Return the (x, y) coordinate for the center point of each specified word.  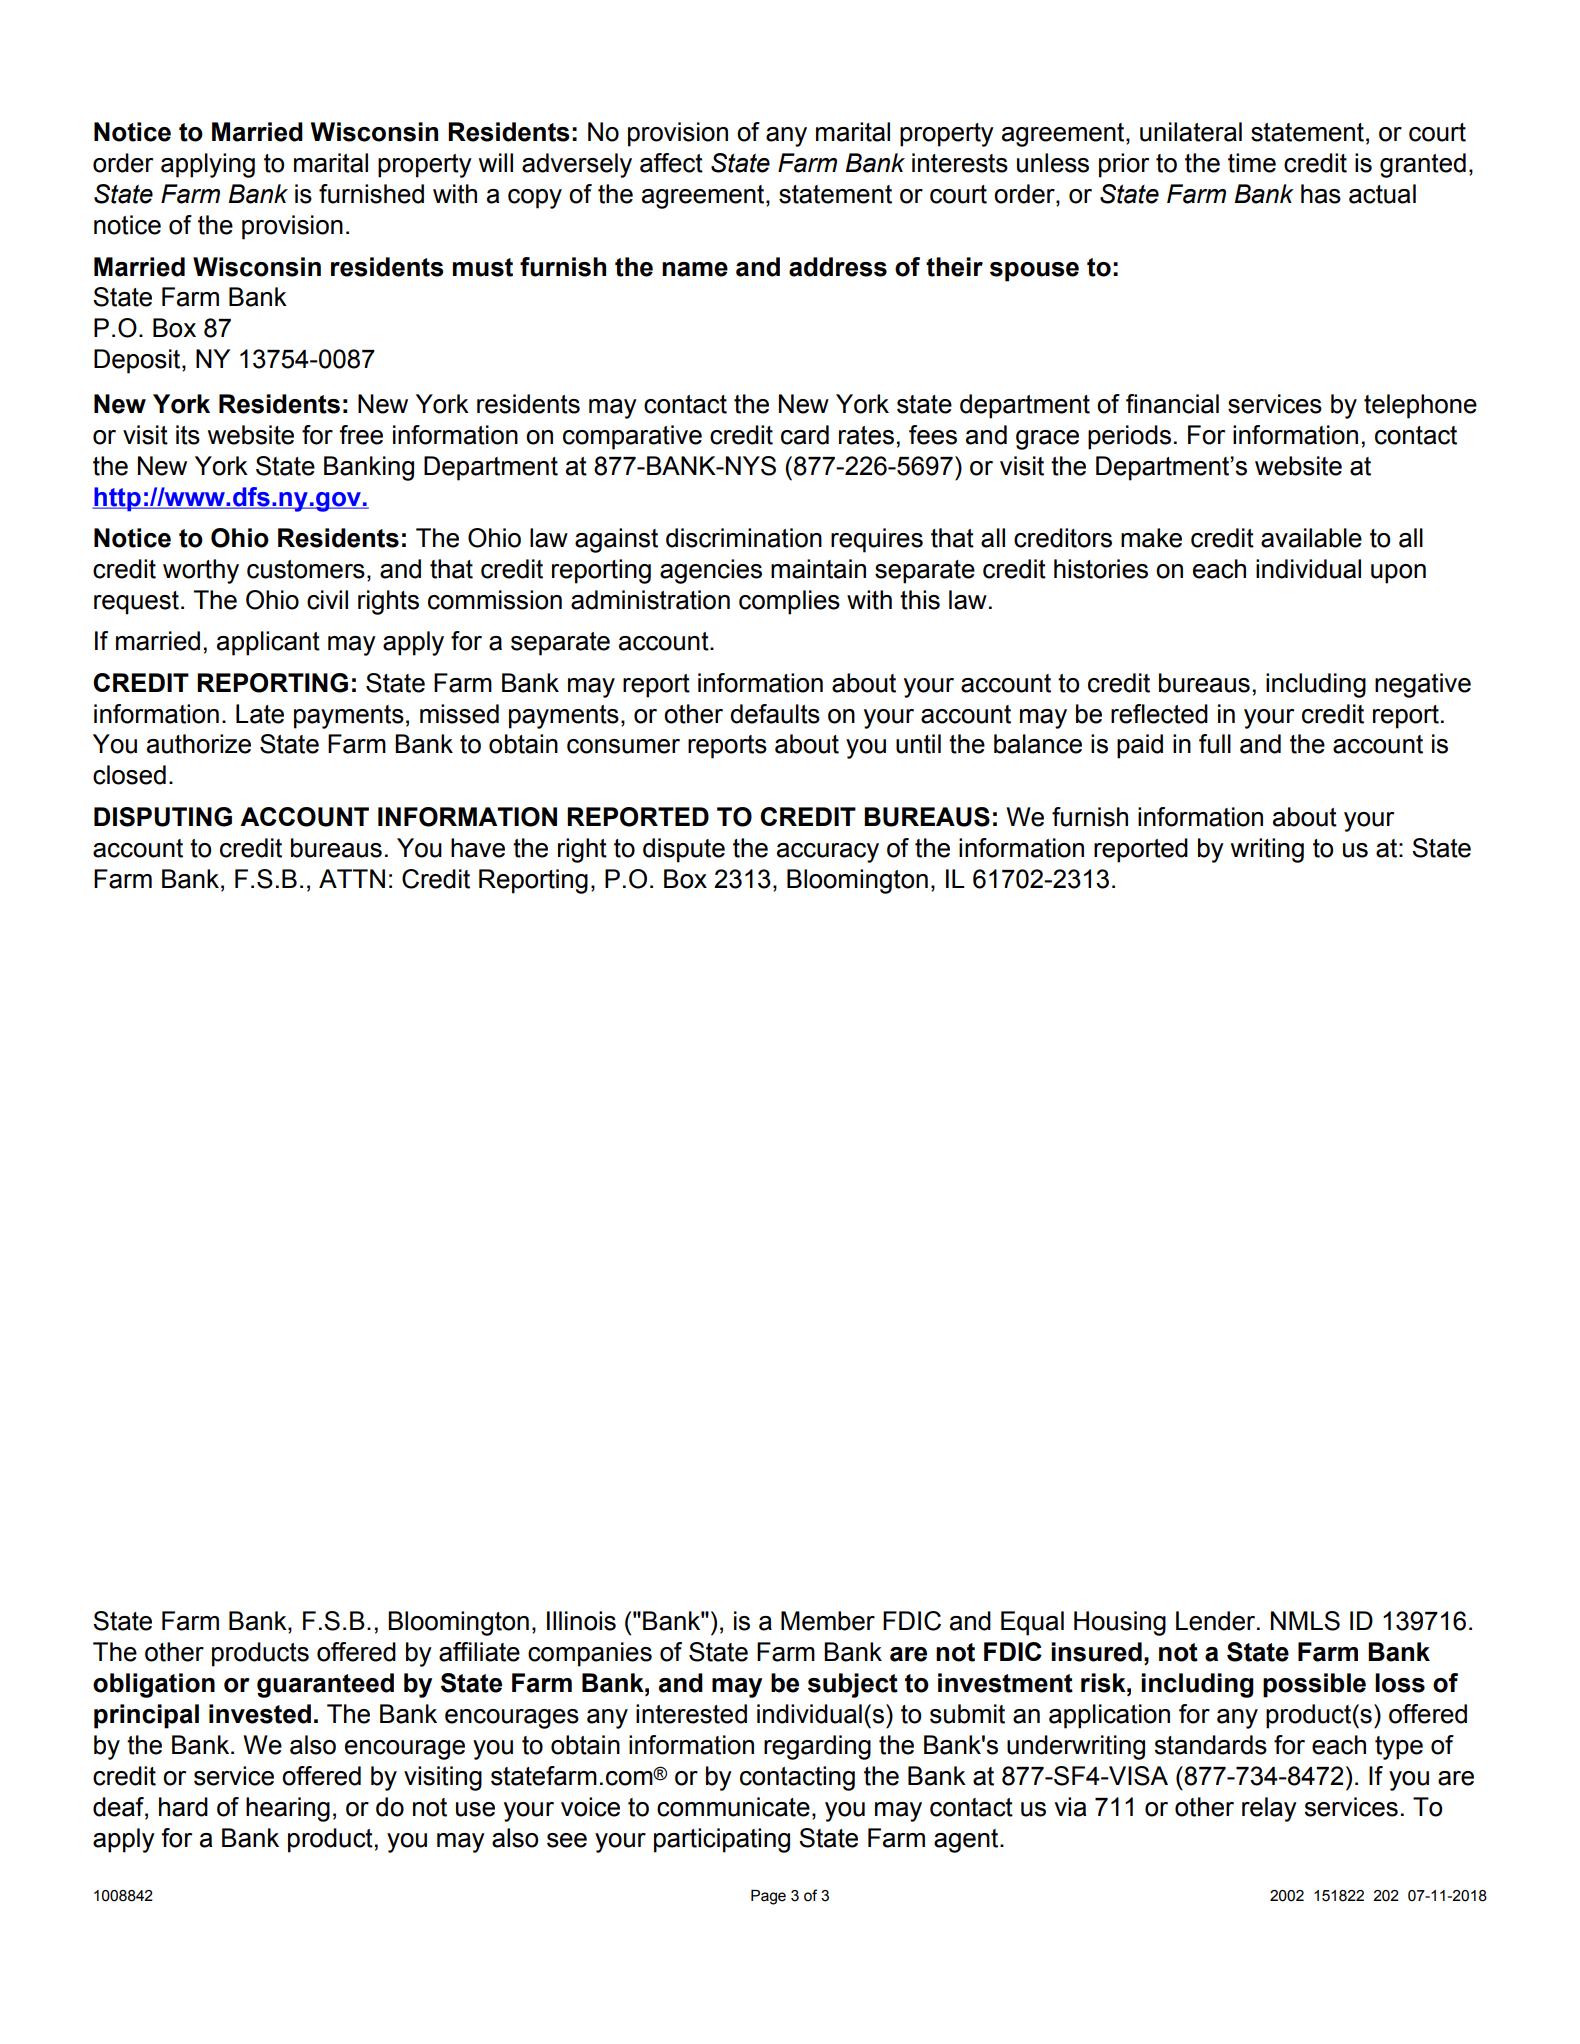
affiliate (479, 1652)
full (1215, 744)
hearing (288, 1809)
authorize (199, 744)
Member (828, 1621)
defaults (775, 714)
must (483, 267)
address (838, 267)
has (1321, 194)
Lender (1217, 1621)
